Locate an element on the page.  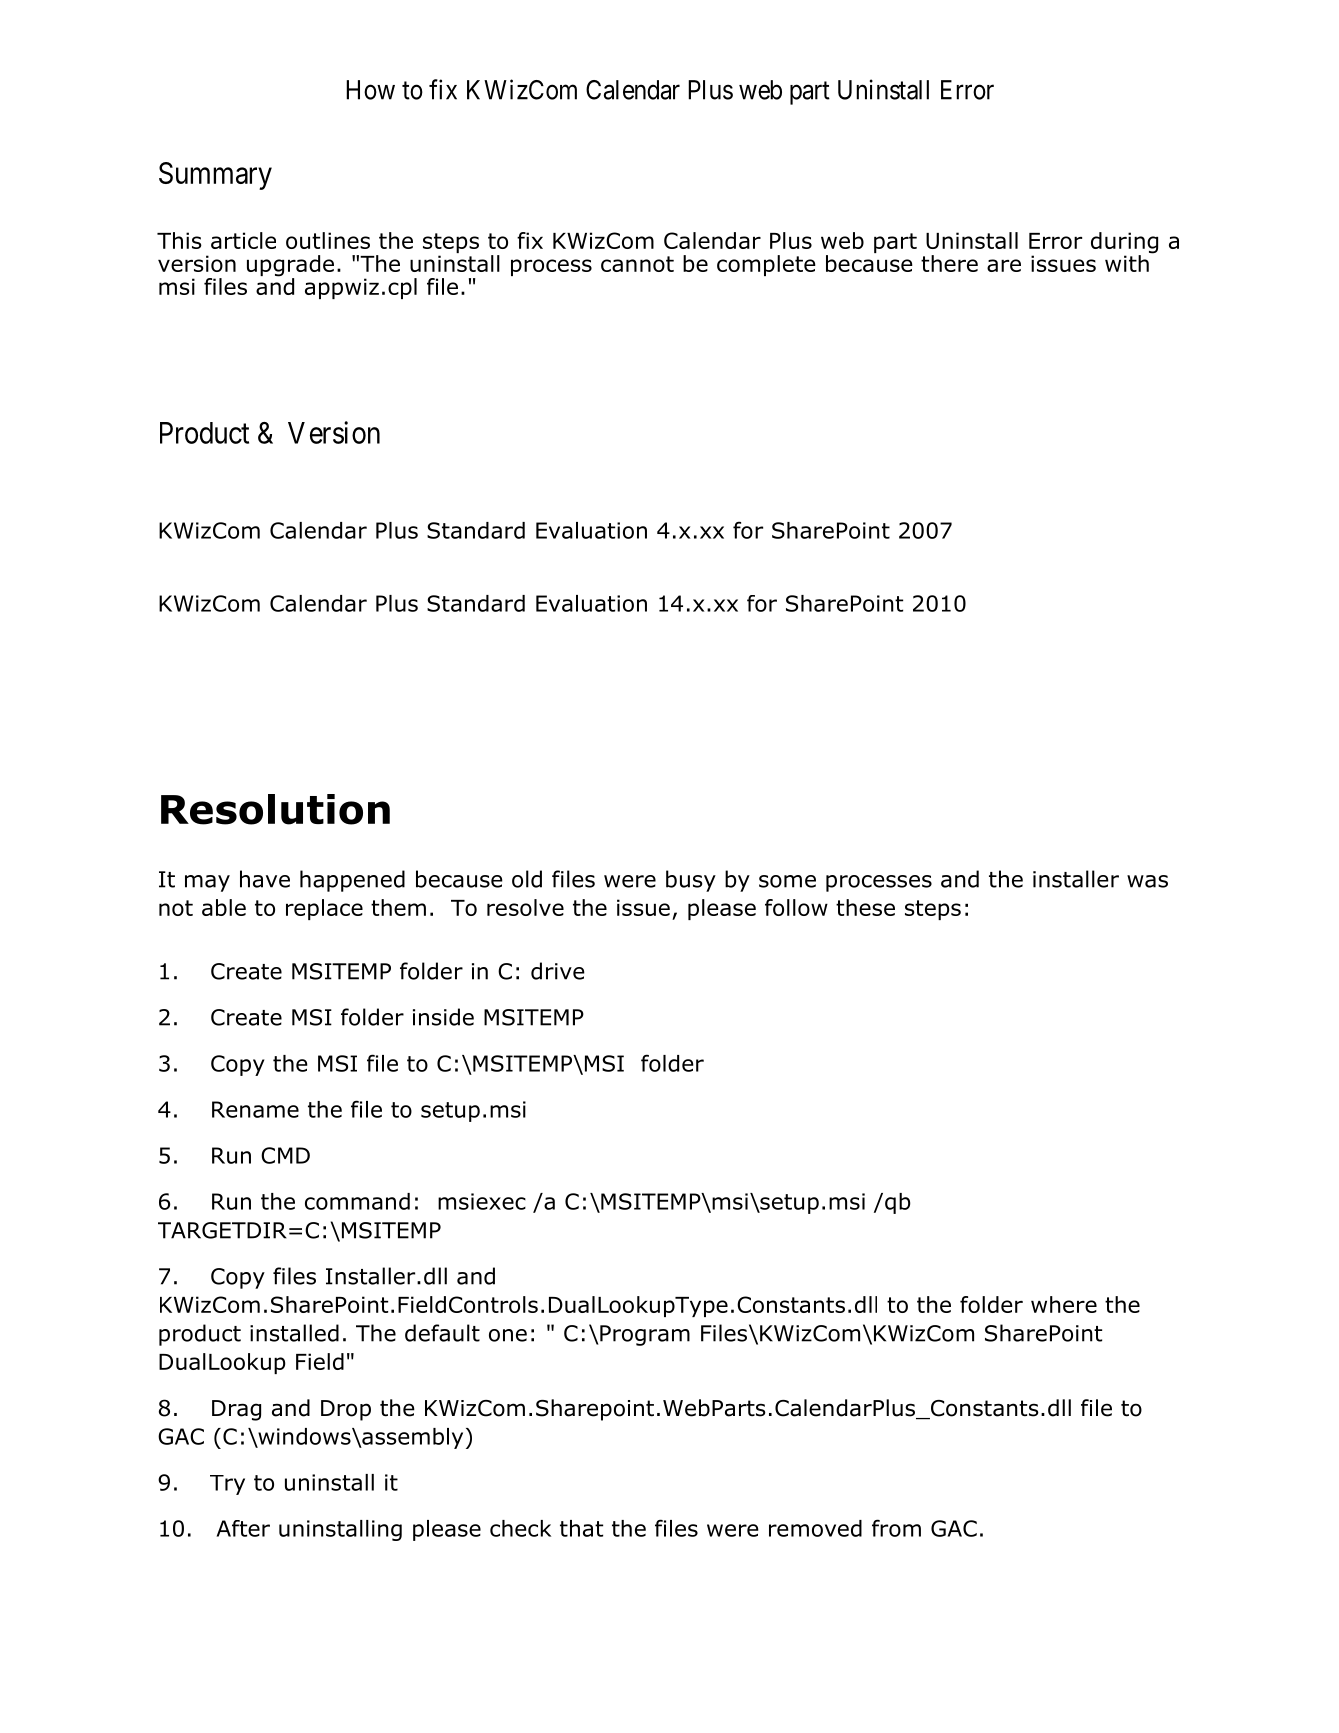
CMD is located at coordinates (285, 1155).
